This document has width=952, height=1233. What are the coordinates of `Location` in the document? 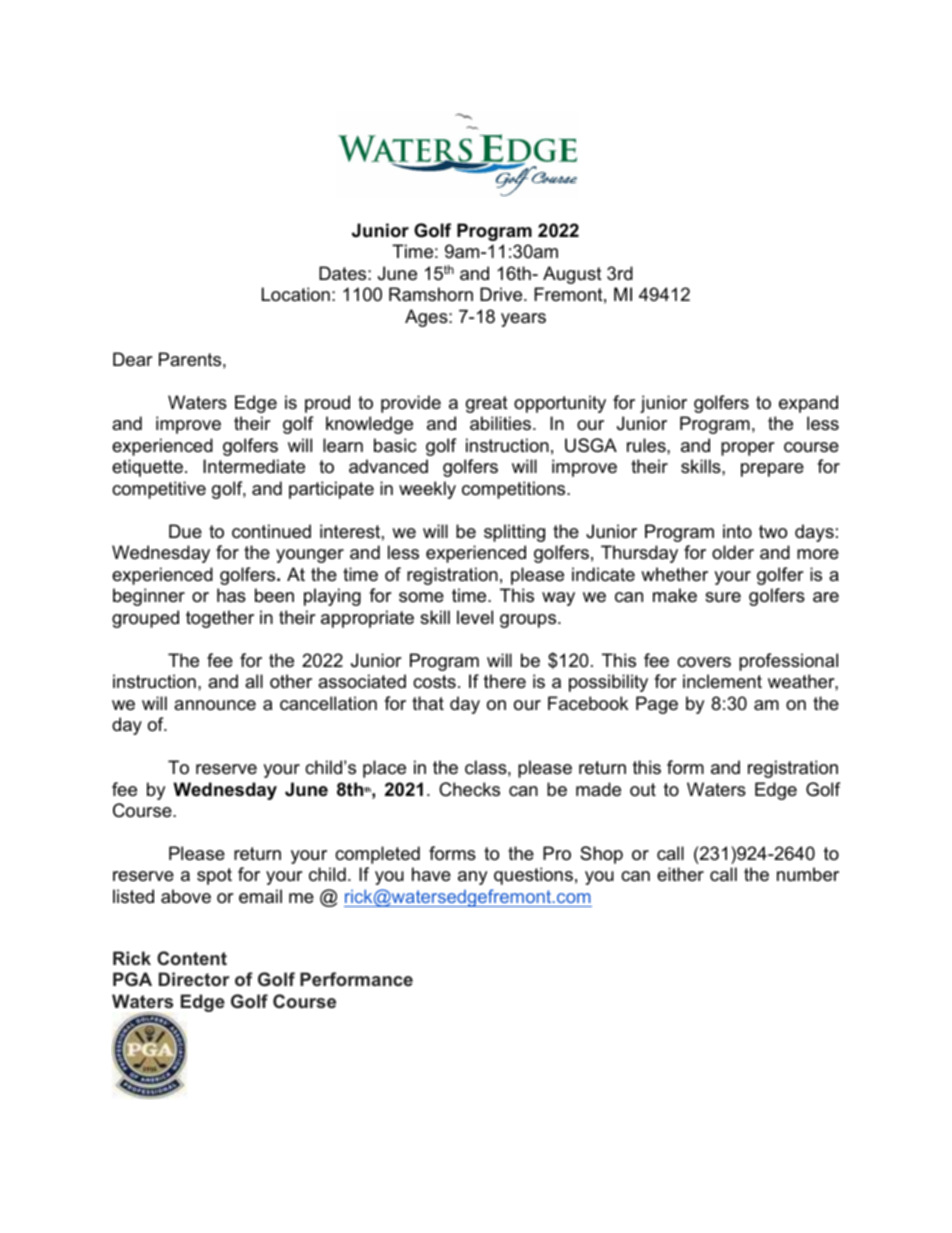 It's located at (296, 294).
